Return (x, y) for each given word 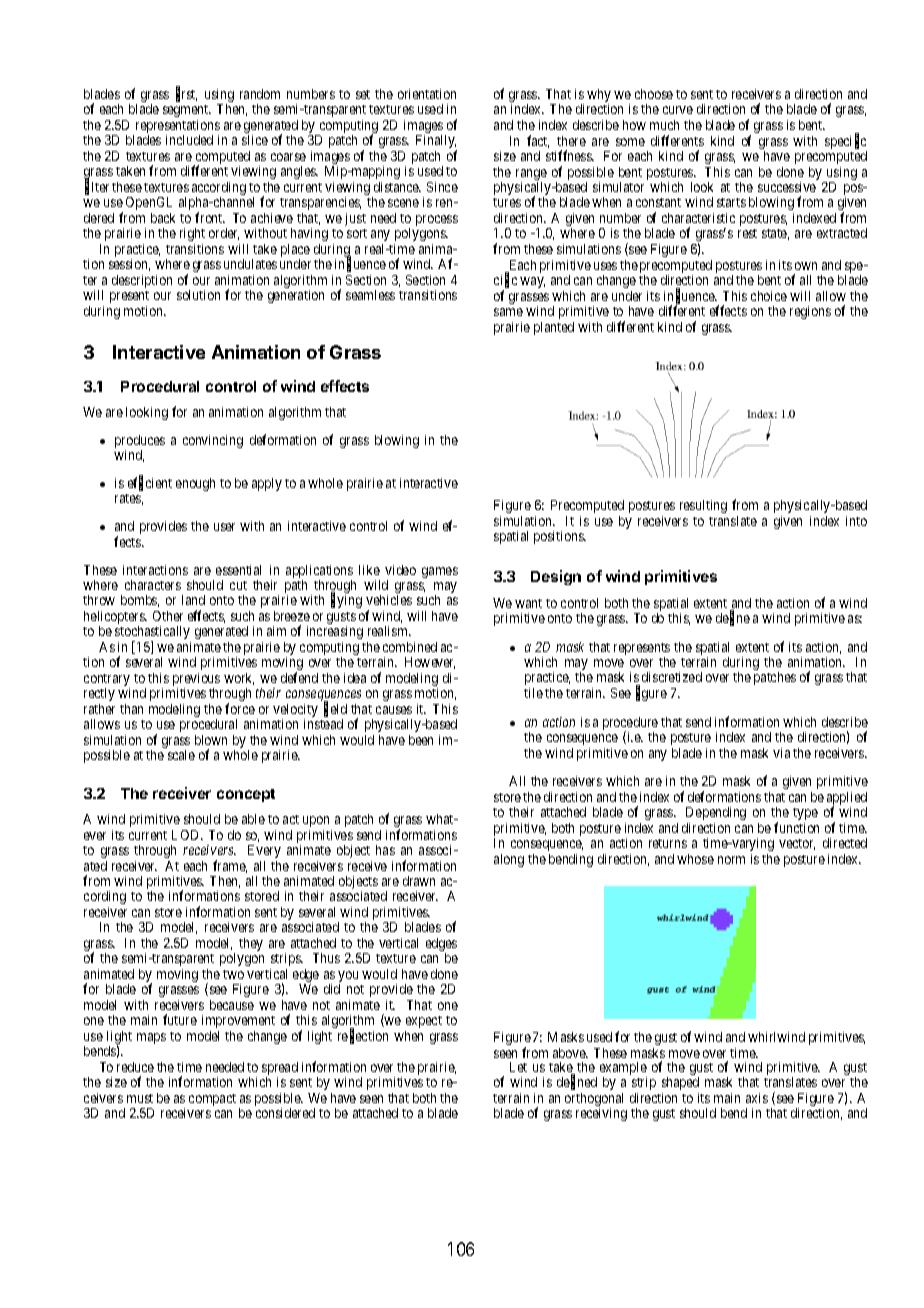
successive (787, 187)
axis (757, 1098)
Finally (436, 143)
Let (518, 1067)
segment (187, 111)
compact (212, 1100)
